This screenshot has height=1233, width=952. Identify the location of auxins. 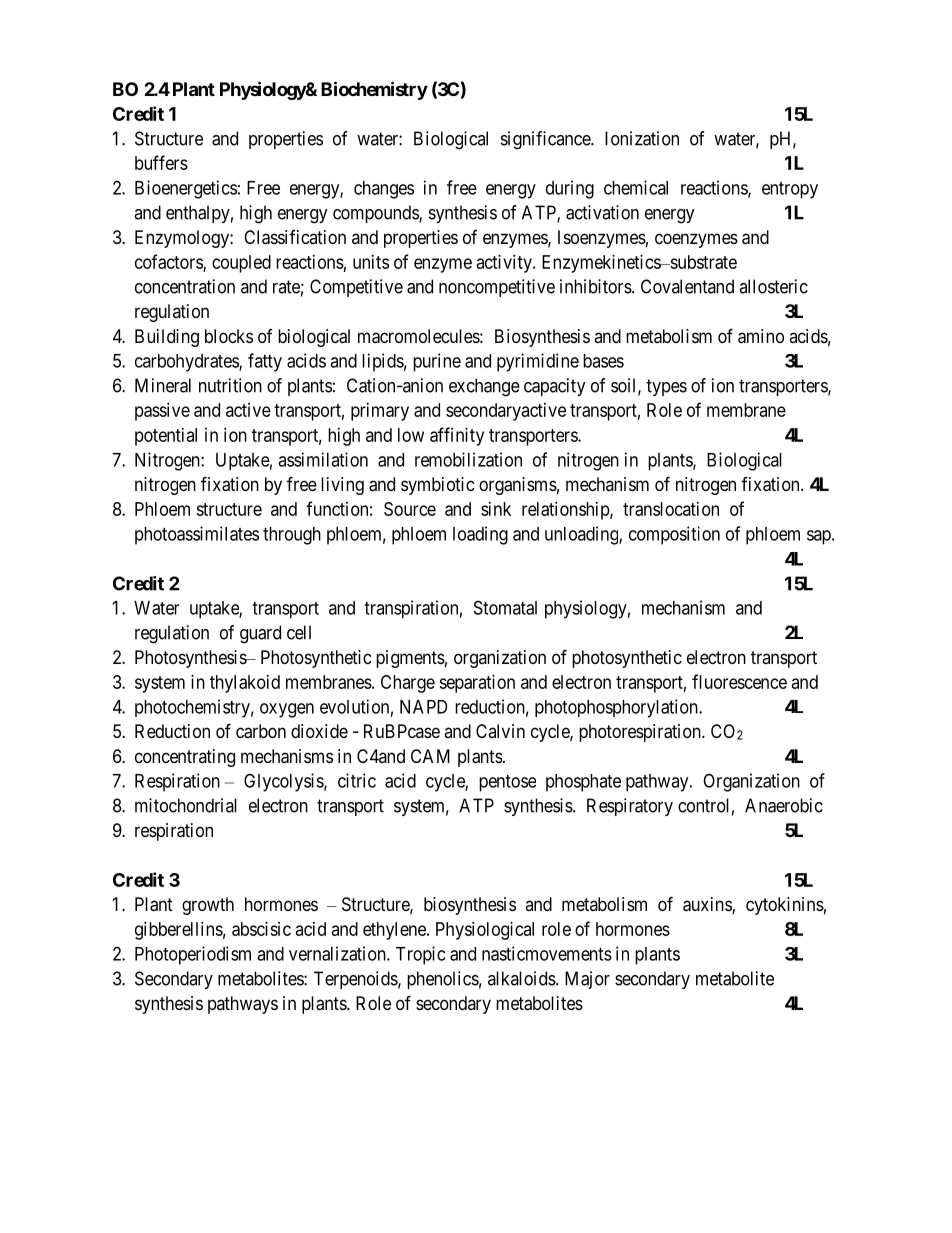
(708, 905).
